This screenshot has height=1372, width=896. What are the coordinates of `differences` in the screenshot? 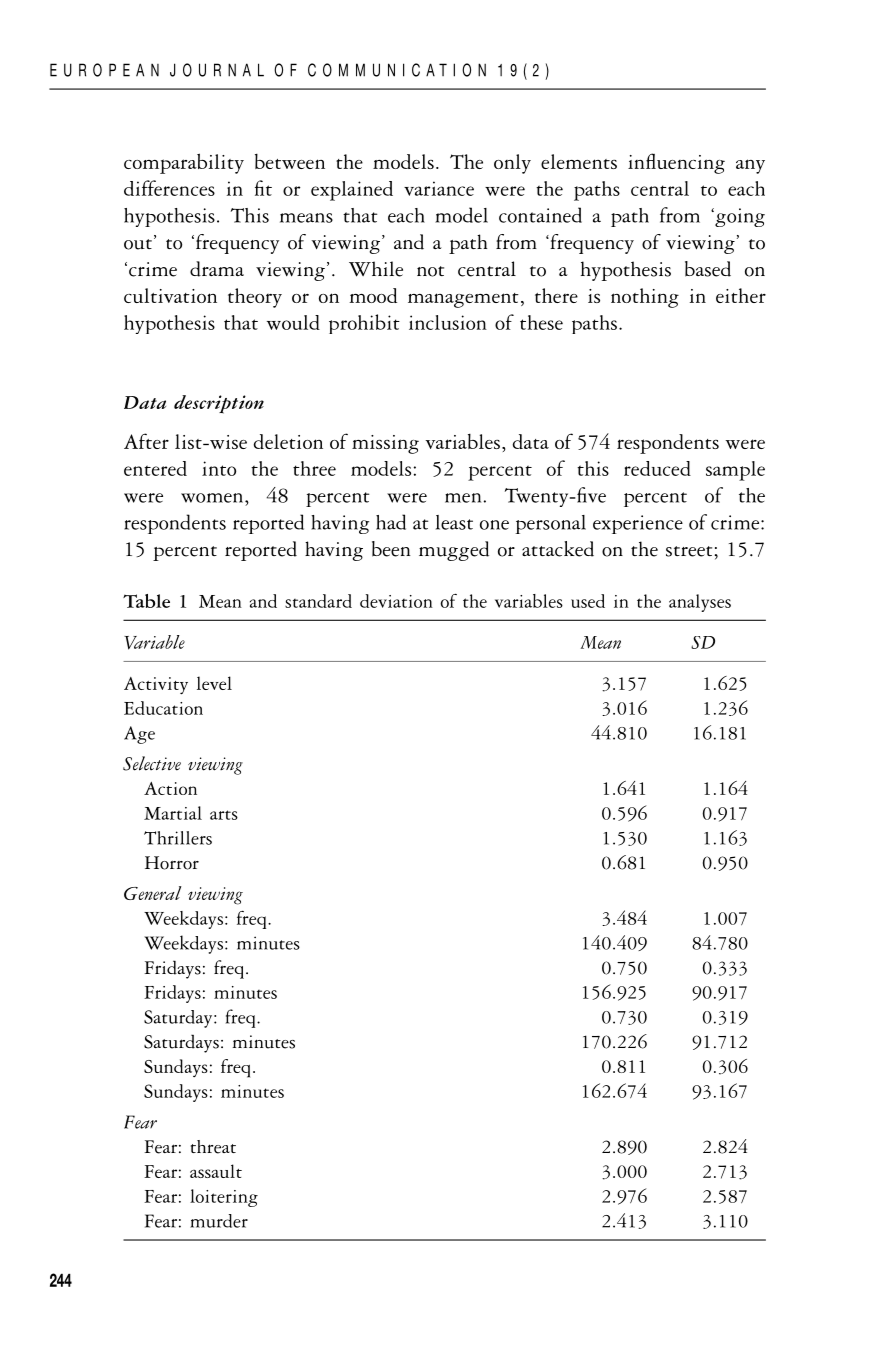 It's located at (169, 188).
